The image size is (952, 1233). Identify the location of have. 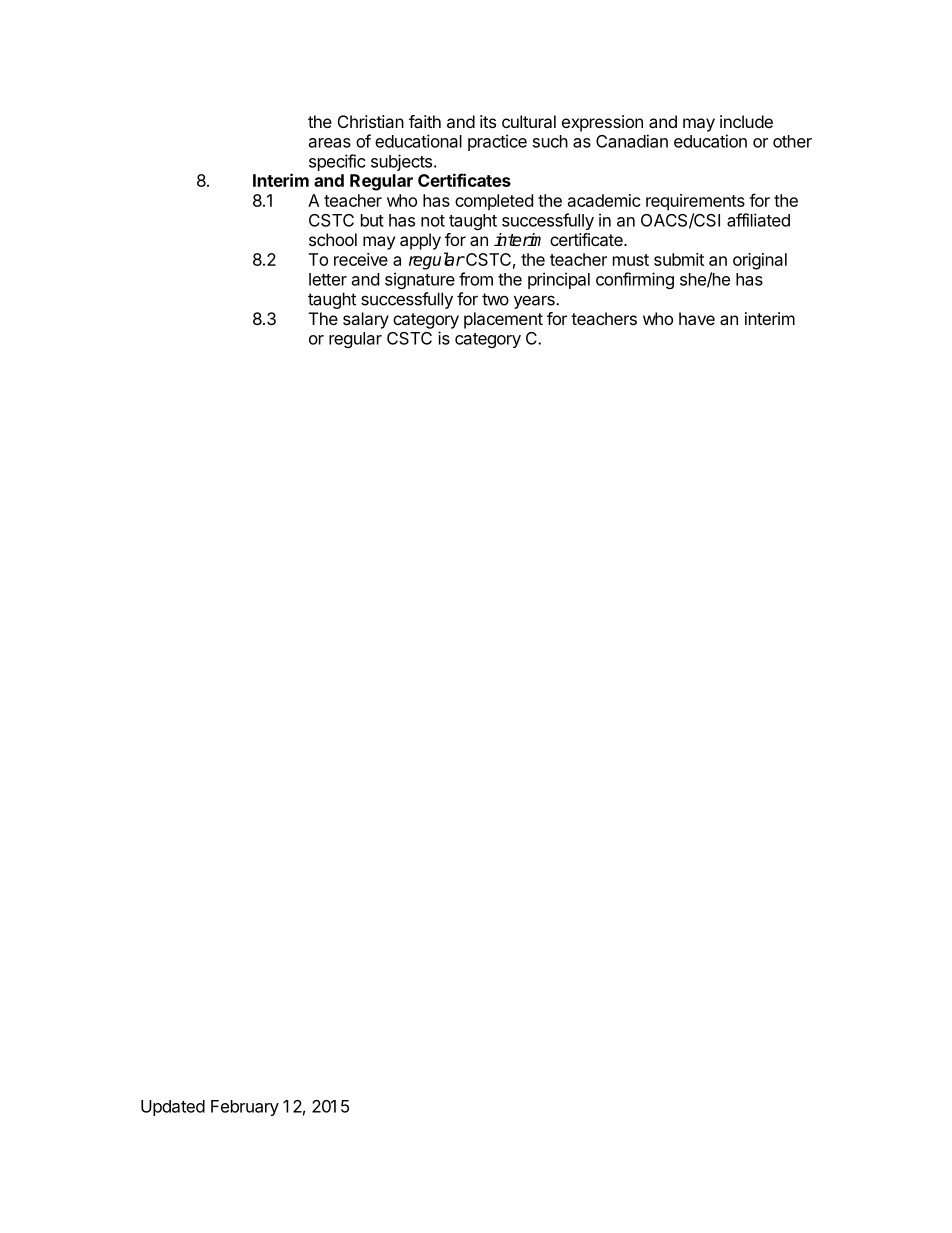
(697, 318).
